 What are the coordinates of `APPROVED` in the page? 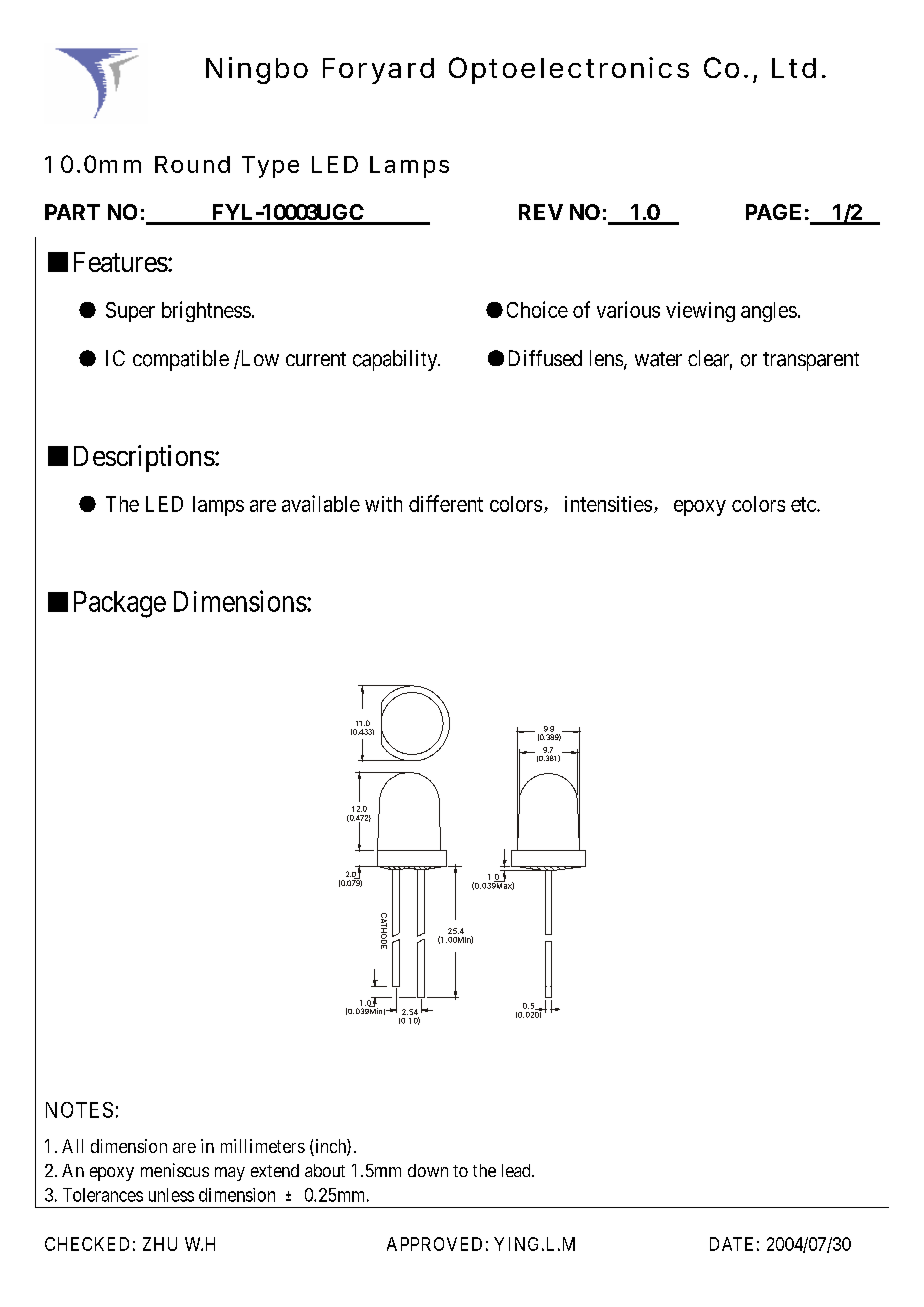 It's located at (434, 1244).
